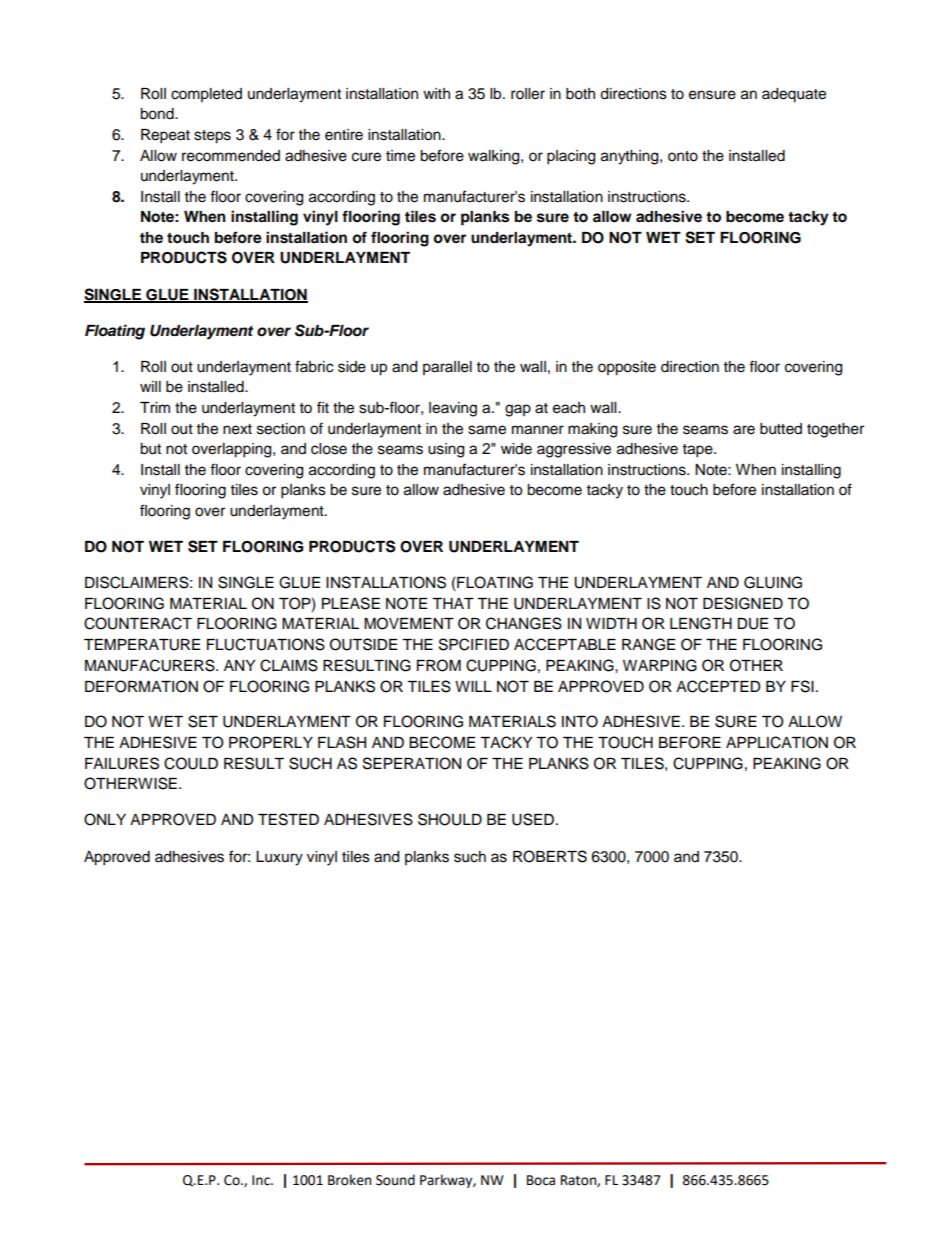 The height and width of the screenshot is (1233, 952). What do you see at coordinates (191, 763) in the screenshot?
I see `COULD` at bounding box center [191, 763].
